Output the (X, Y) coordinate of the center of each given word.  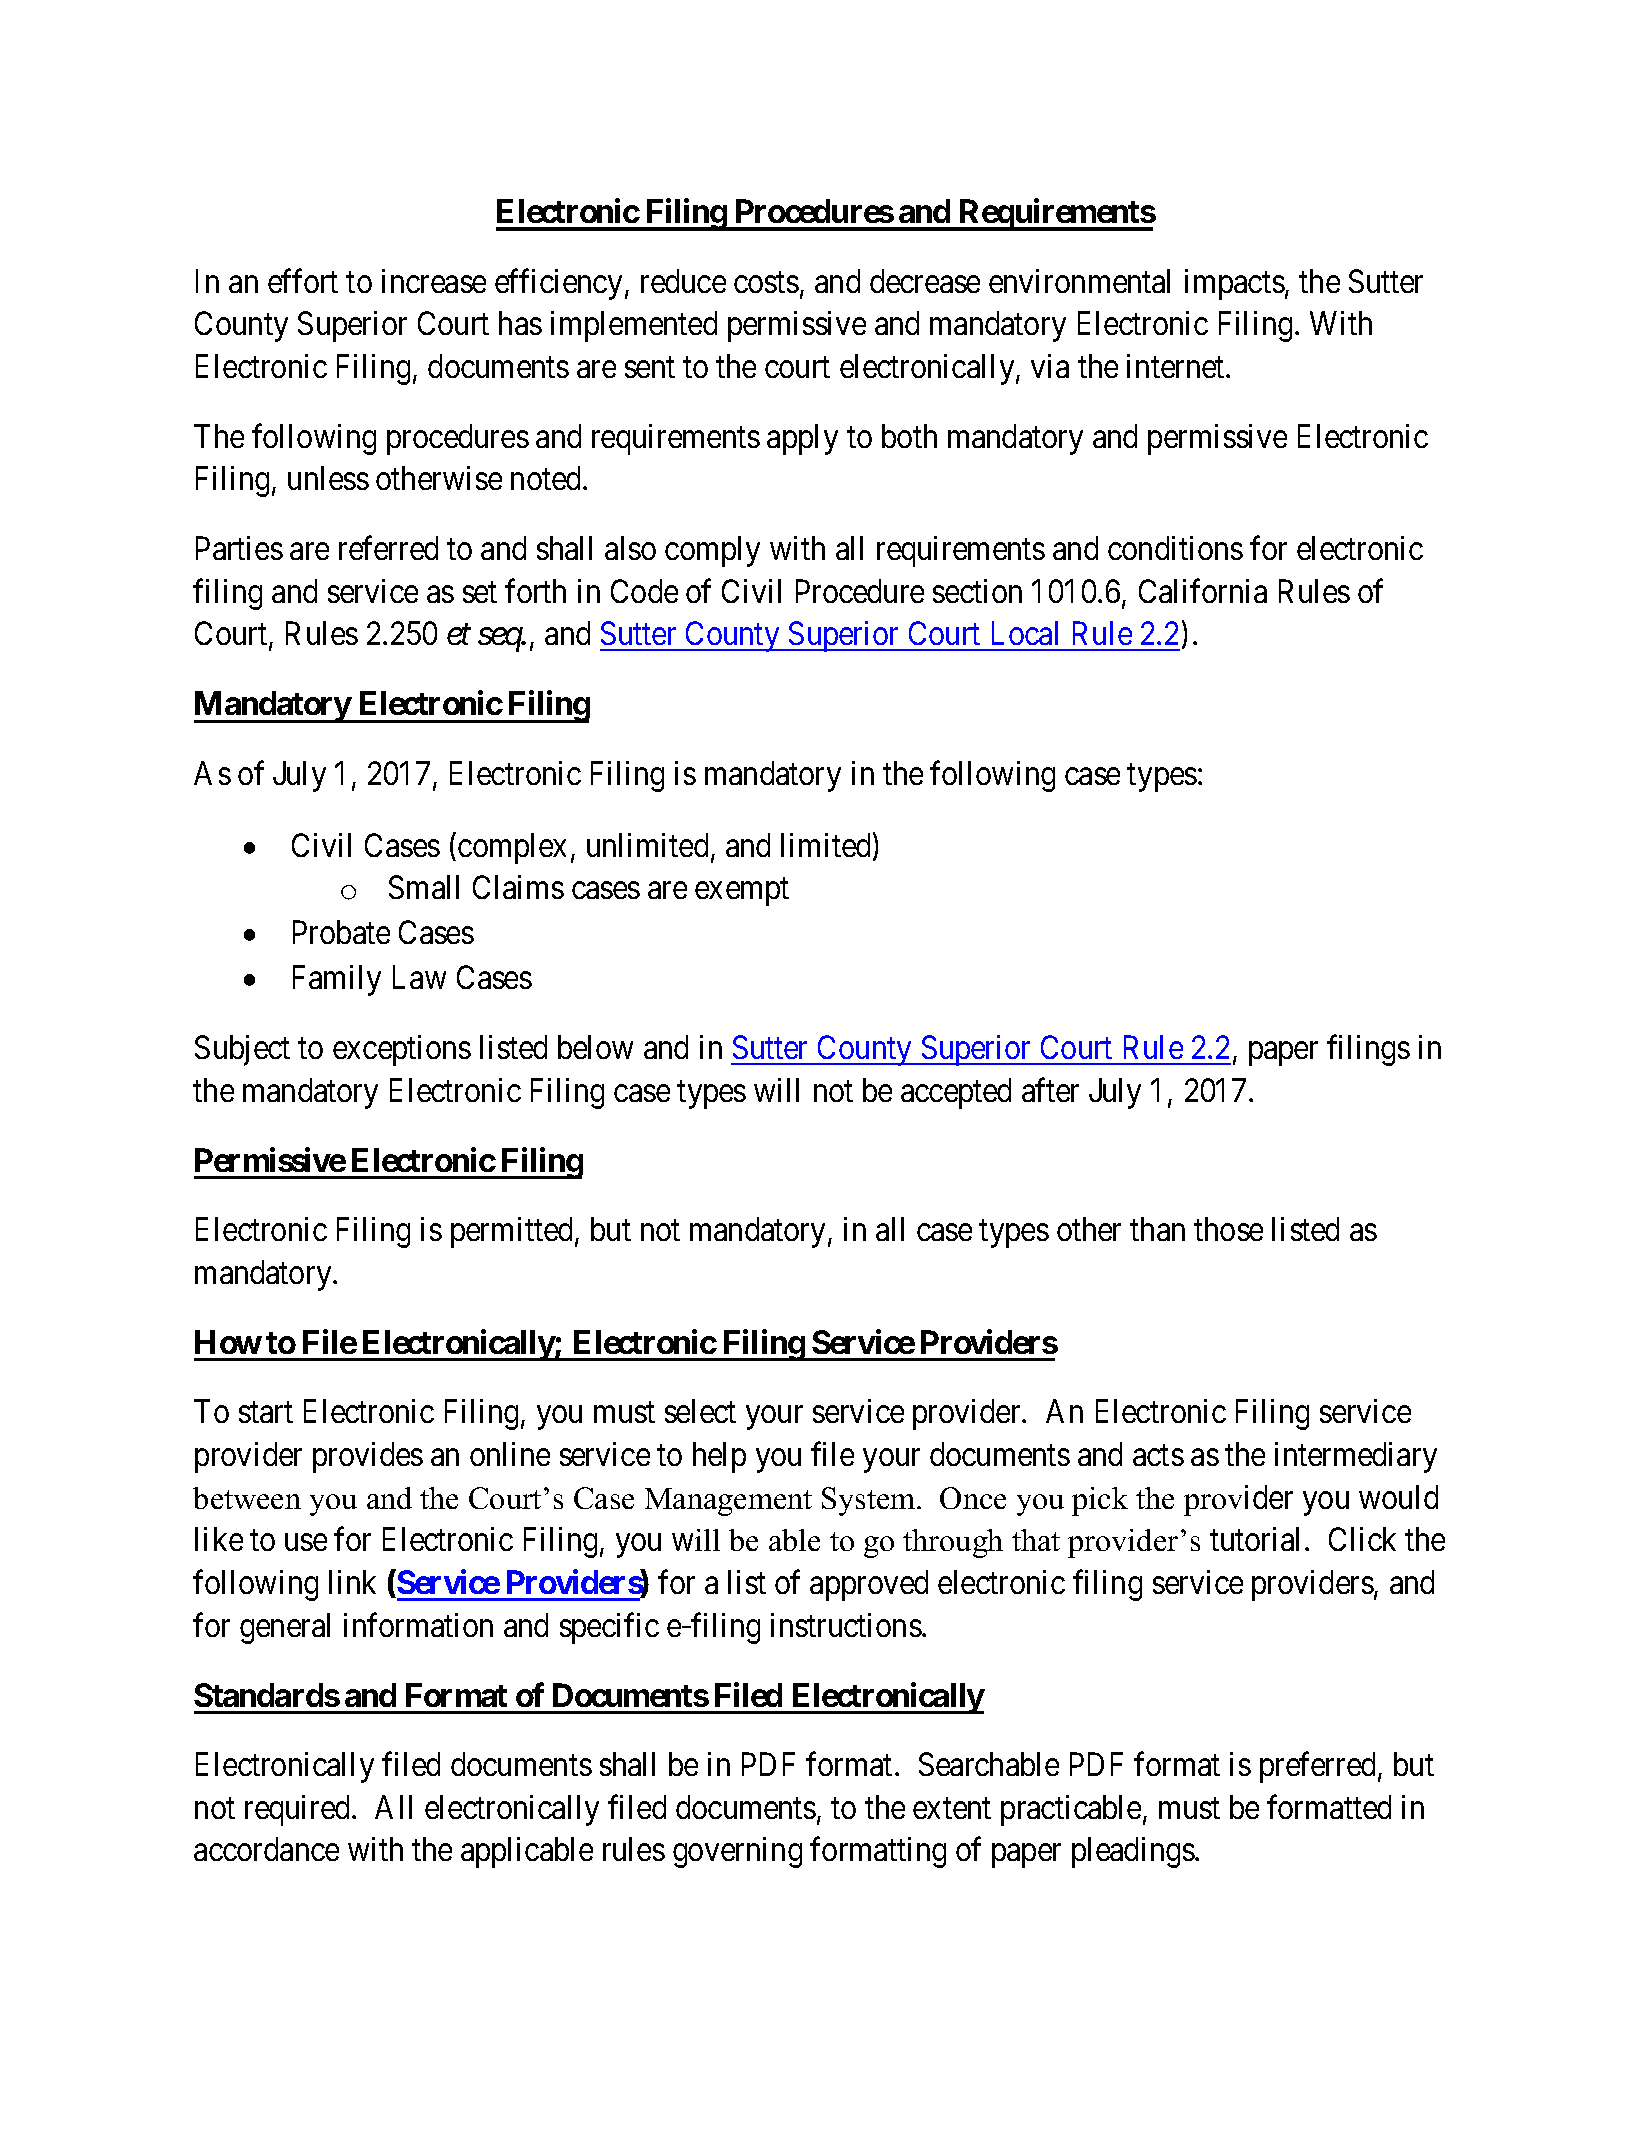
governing (737, 1852)
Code (644, 591)
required (299, 1810)
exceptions (402, 1050)
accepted (956, 1093)
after (1050, 1090)
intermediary (1356, 1457)
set (480, 592)
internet (1177, 366)
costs (766, 282)
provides (368, 1457)
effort (303, 281)
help (719, 1457)
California (1203, 591)
